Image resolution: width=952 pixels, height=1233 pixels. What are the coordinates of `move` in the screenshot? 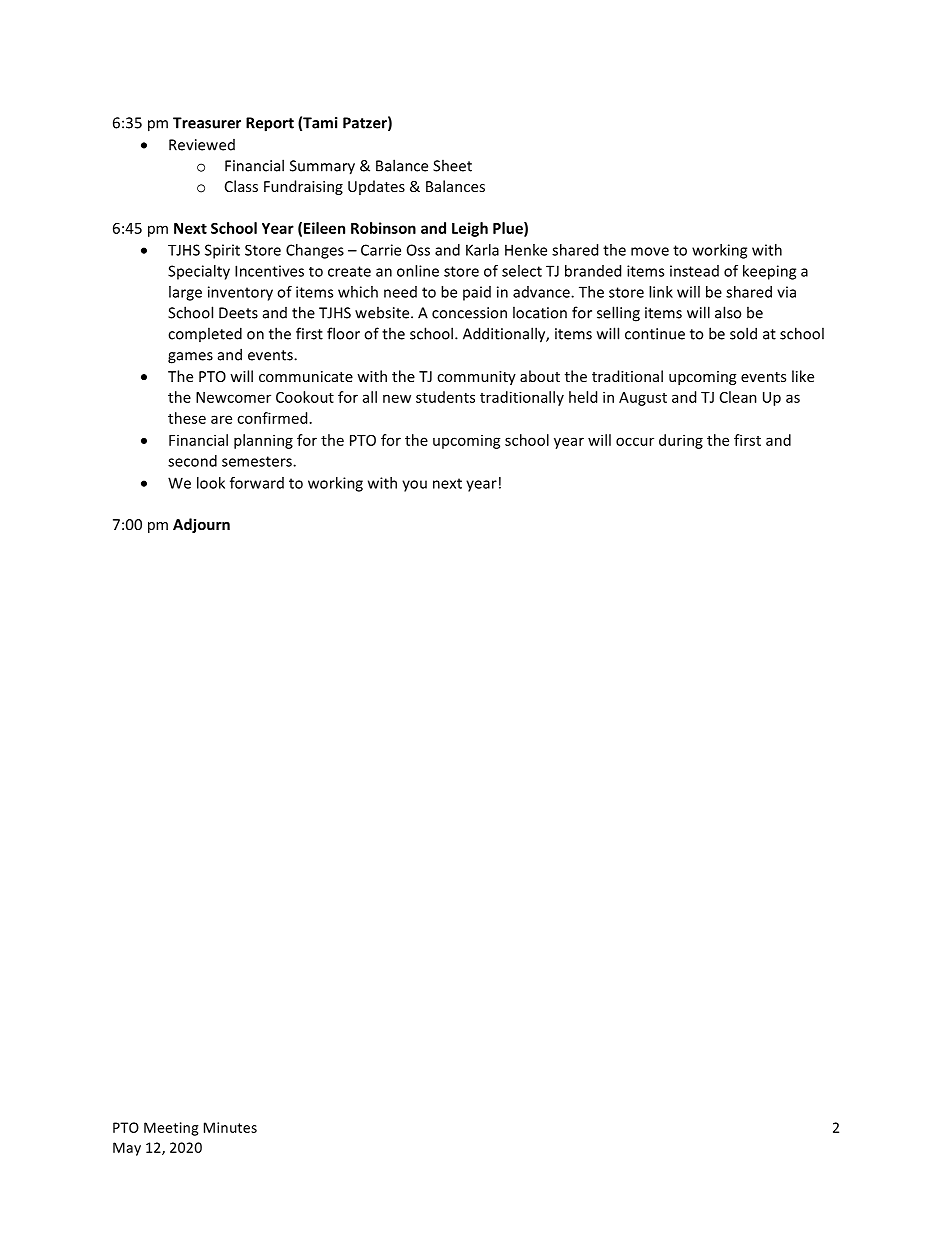 It's located at (650, 251).
